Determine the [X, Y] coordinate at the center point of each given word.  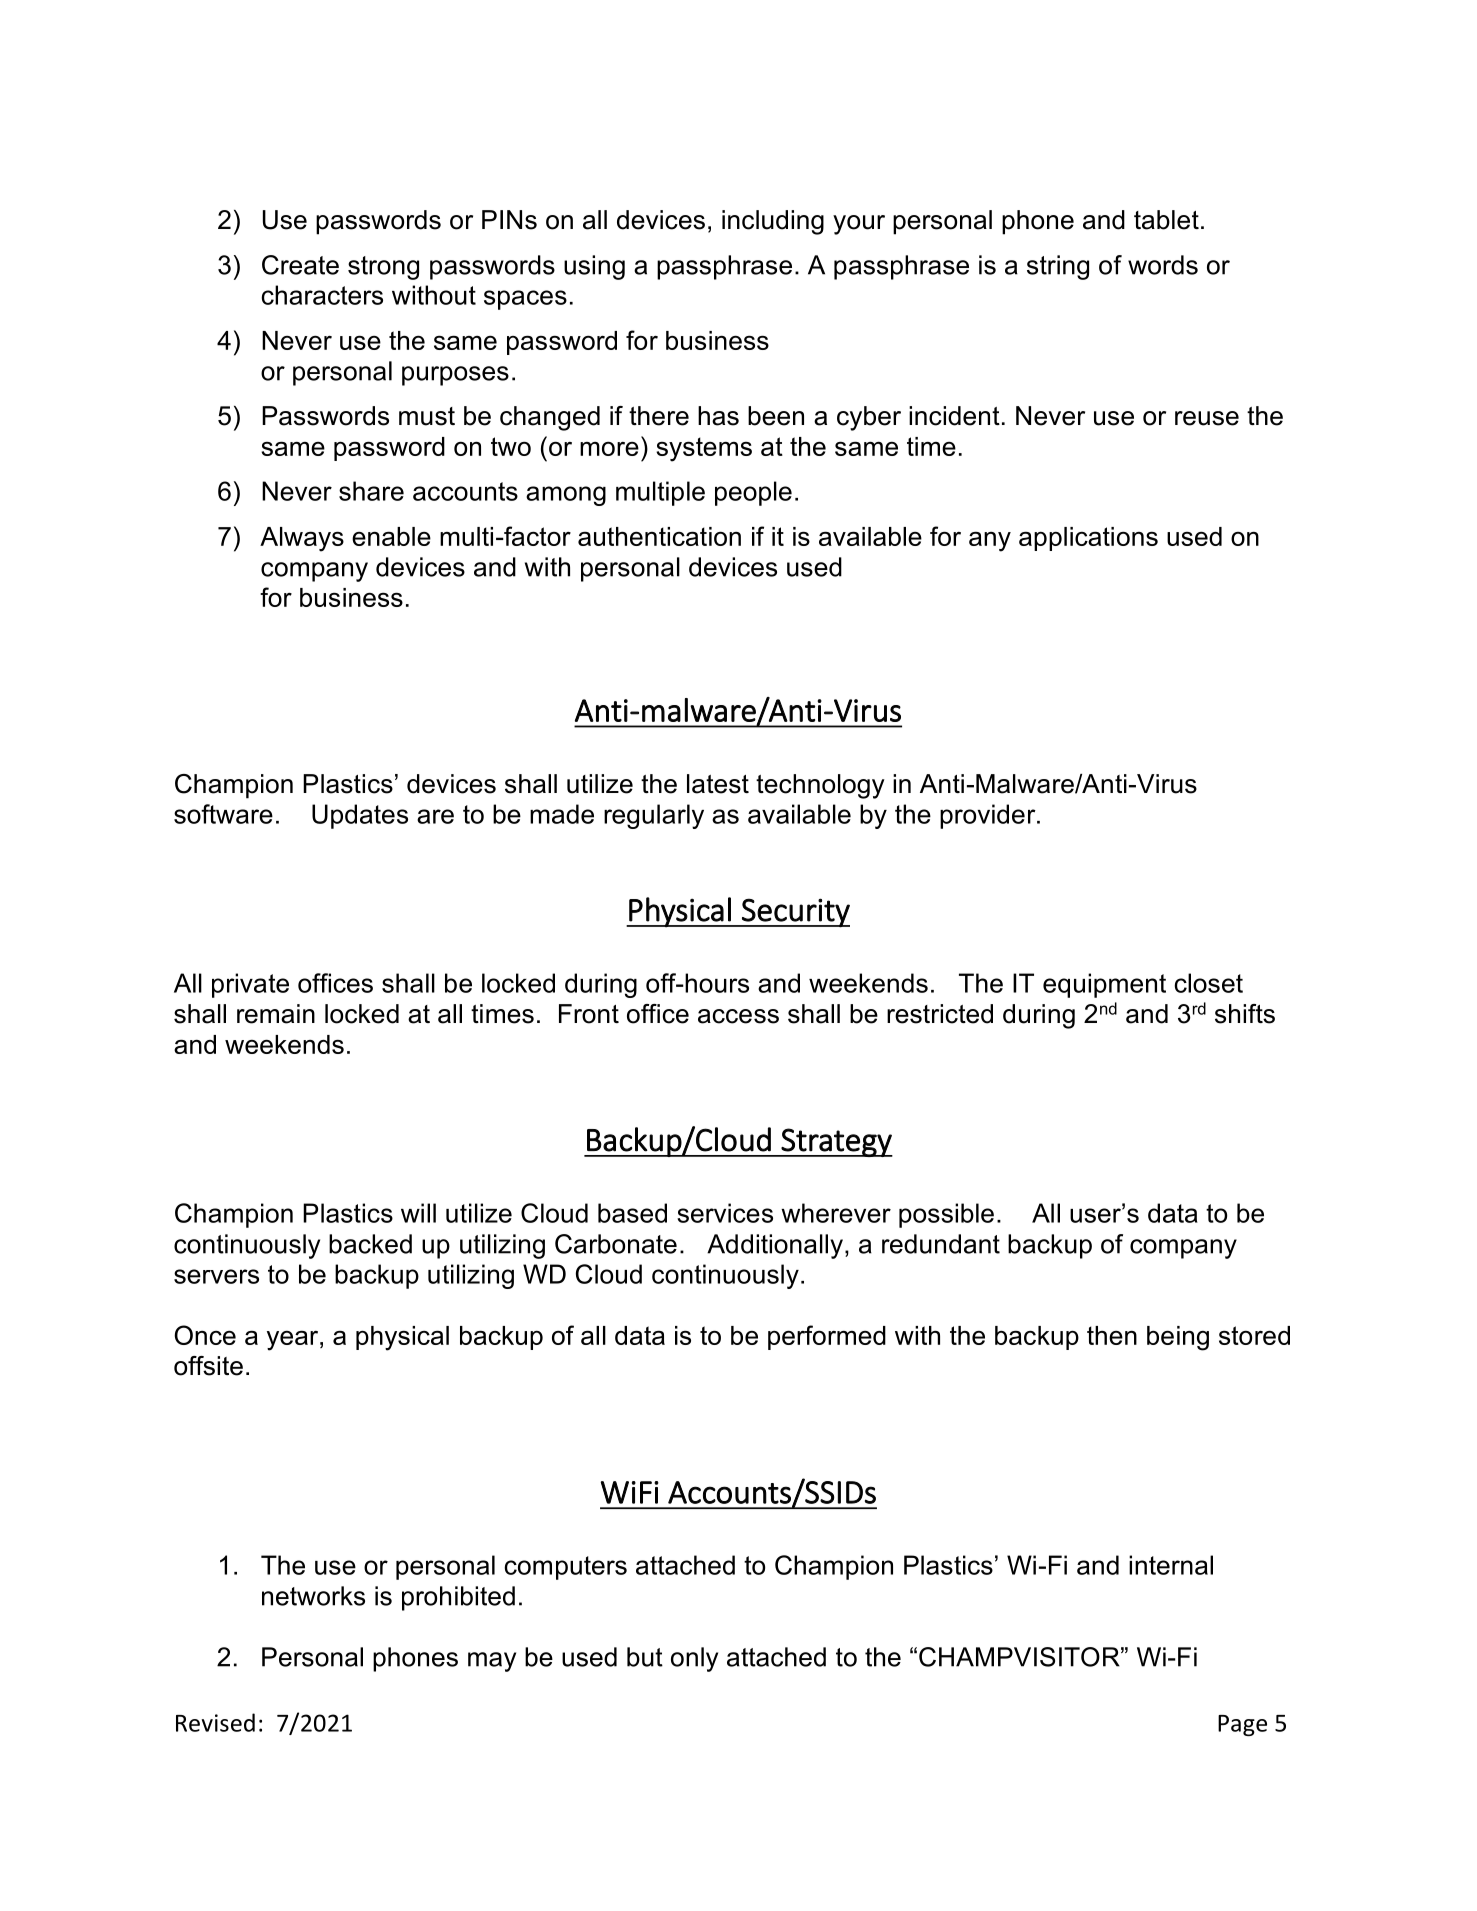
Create [300, 265]
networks [313, 1596]
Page [1242, 1725]
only [694, 1659]
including [773, 222]
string [1058, 267]
